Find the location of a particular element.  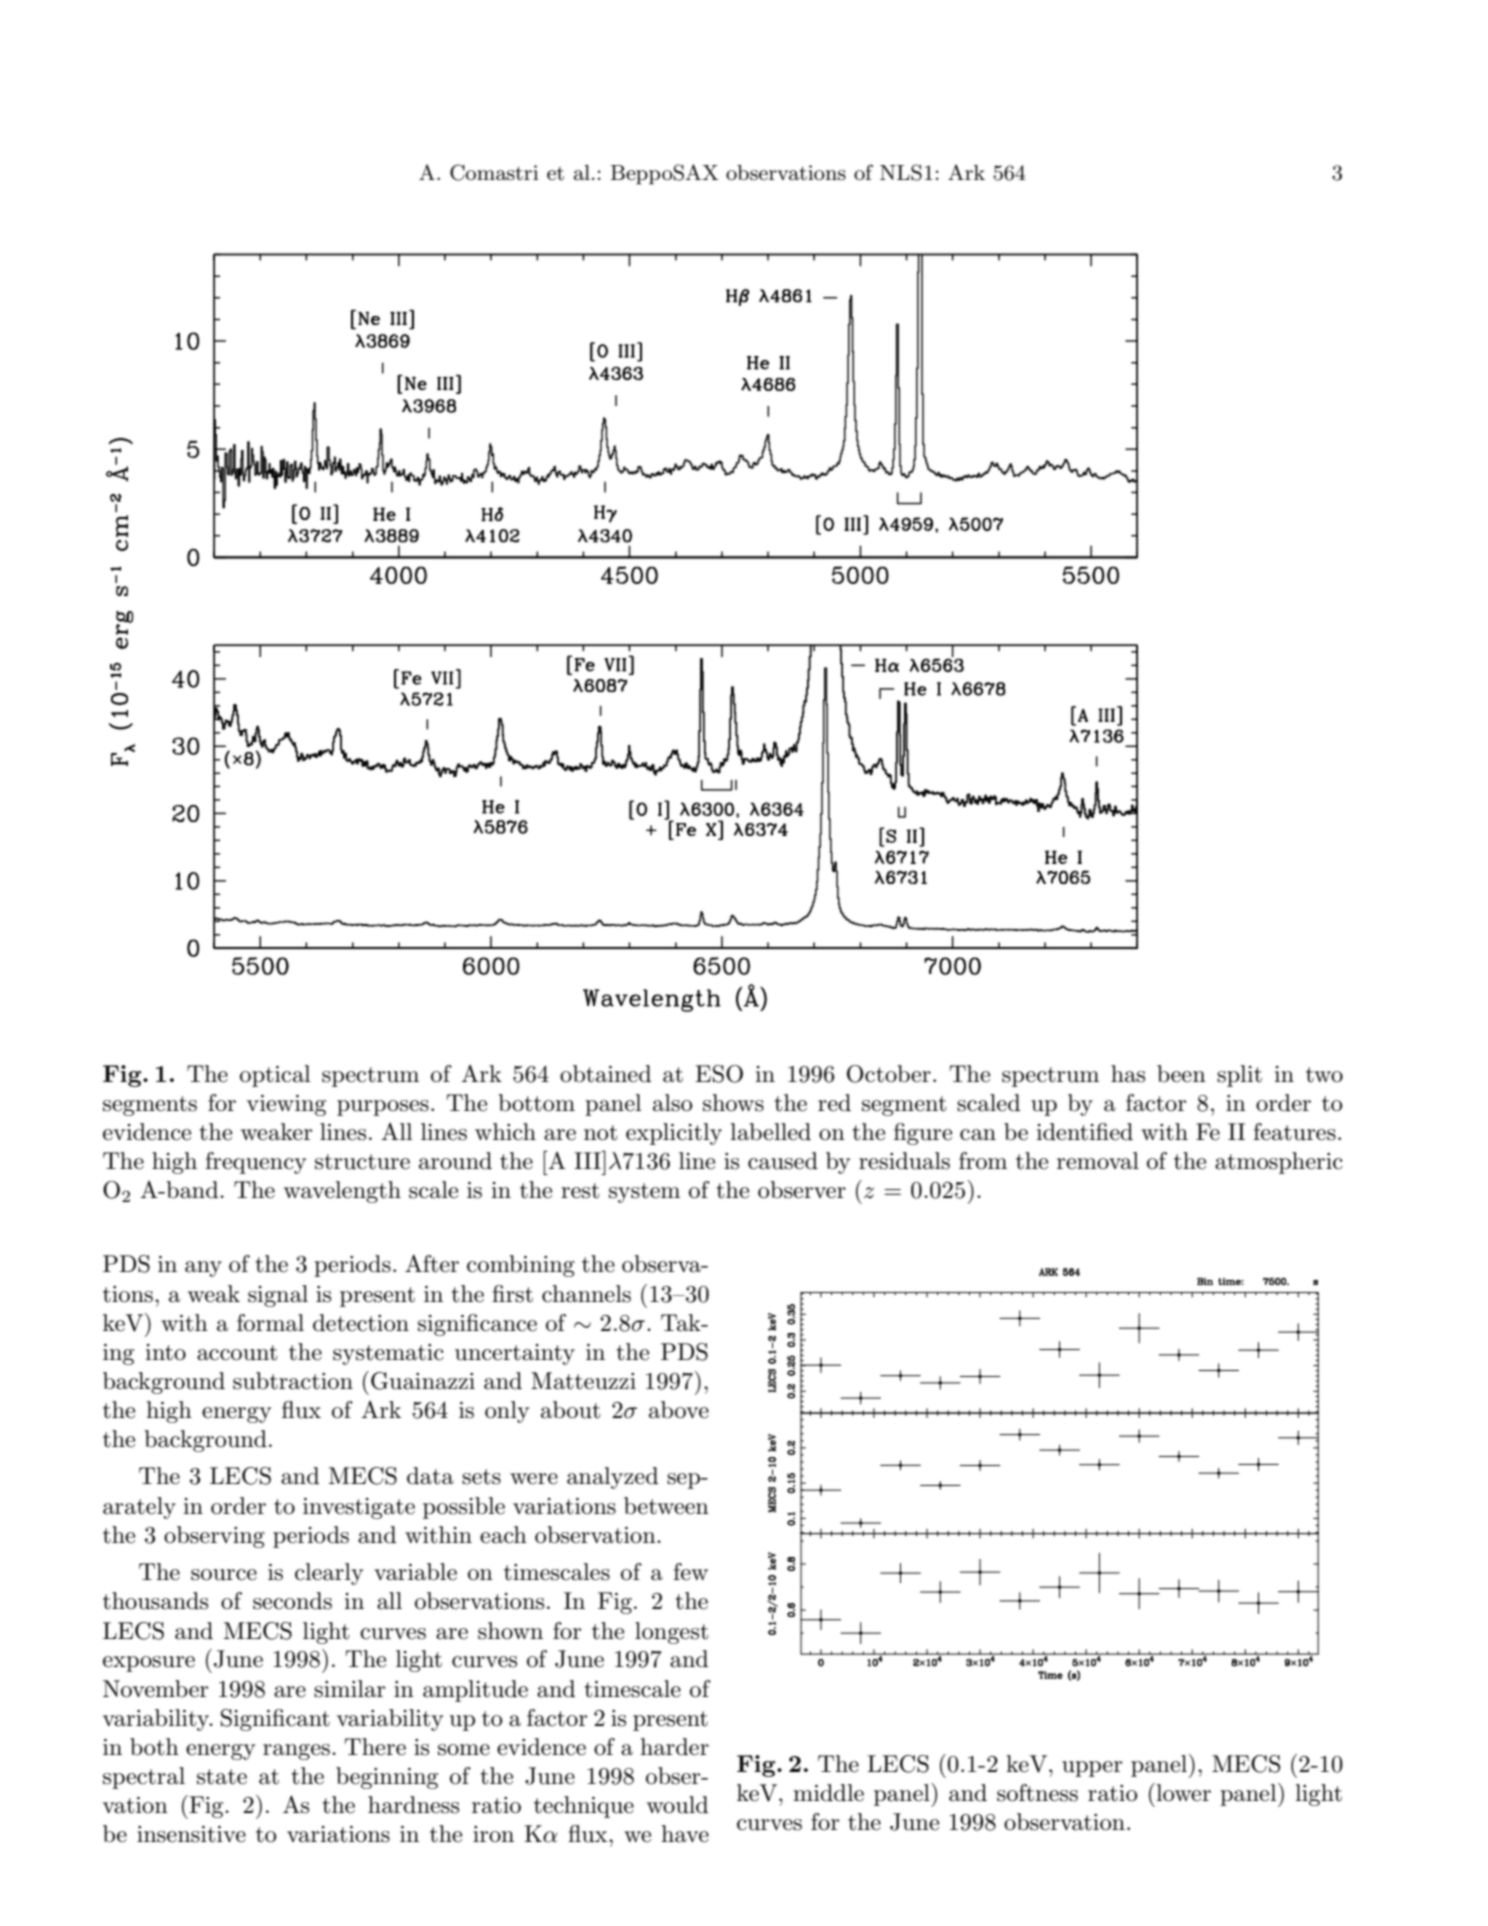

shows is located at coordinates (733, 1103).
